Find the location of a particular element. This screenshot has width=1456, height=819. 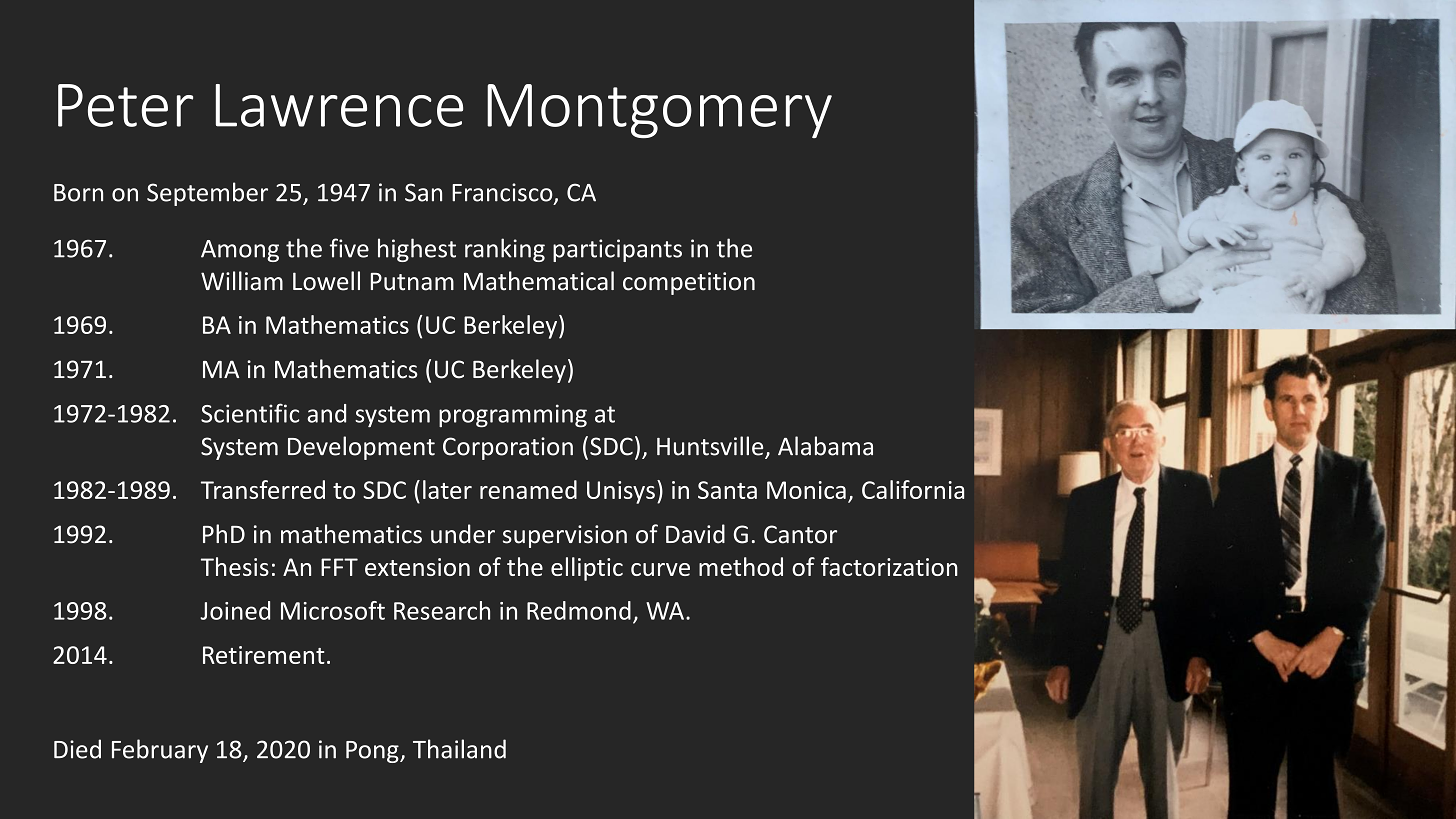

programming is located at coordinates (513, 416).
